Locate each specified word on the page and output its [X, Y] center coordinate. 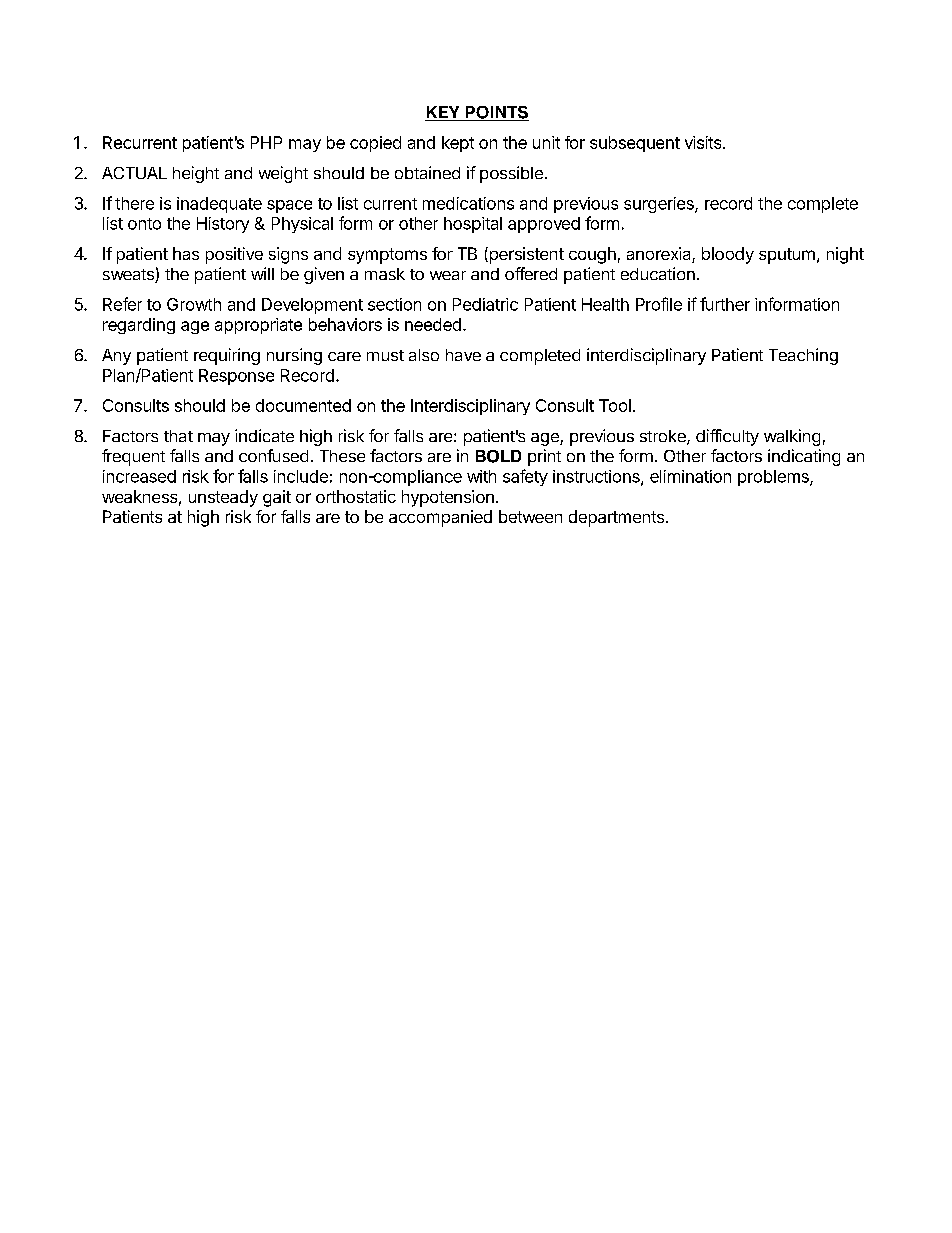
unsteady [223, 498]
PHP [266, 142]
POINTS [496, 113]
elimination [690, 476]
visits [704, 142]
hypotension [449, 498]
